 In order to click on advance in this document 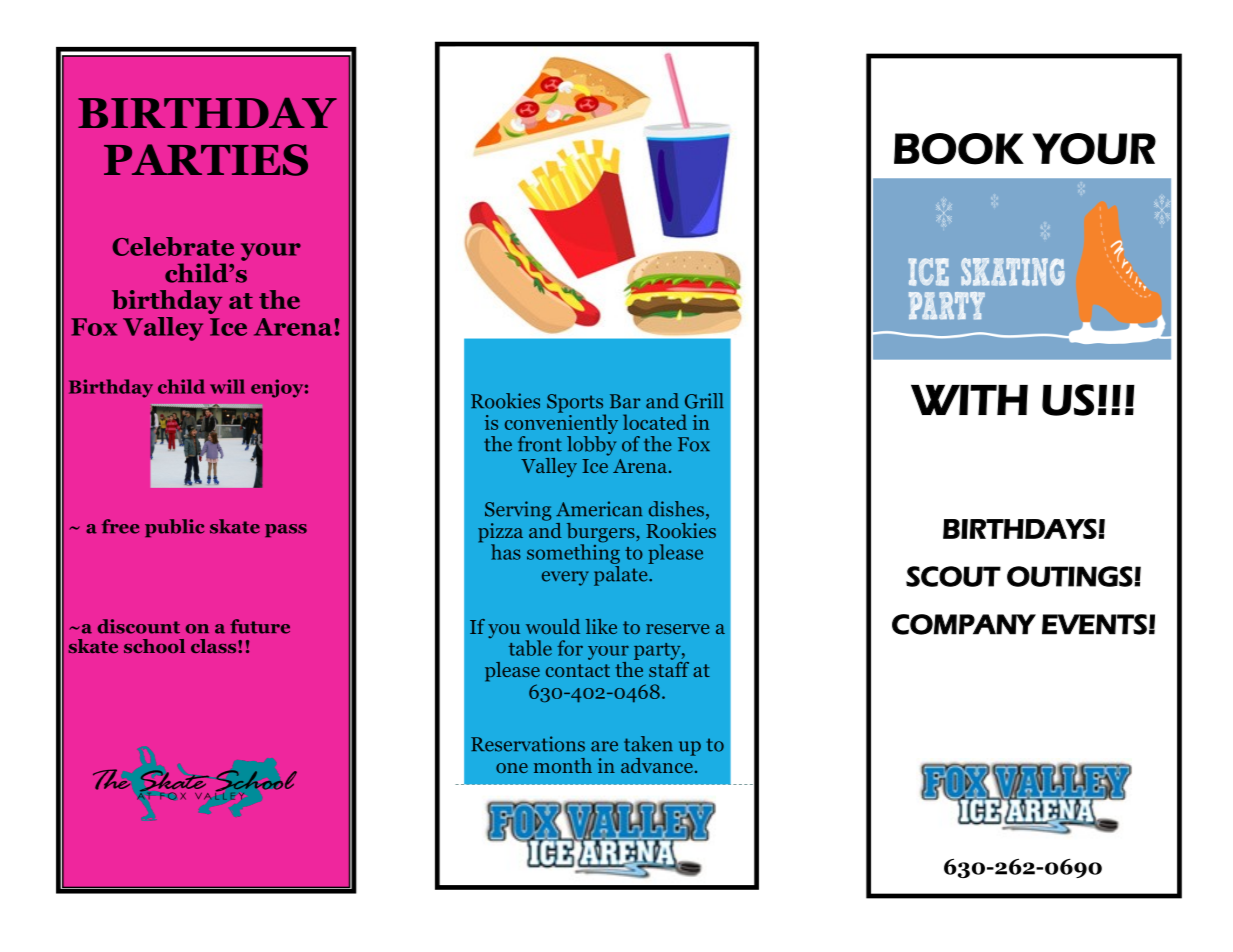, I will do `click(658, 764)`.
